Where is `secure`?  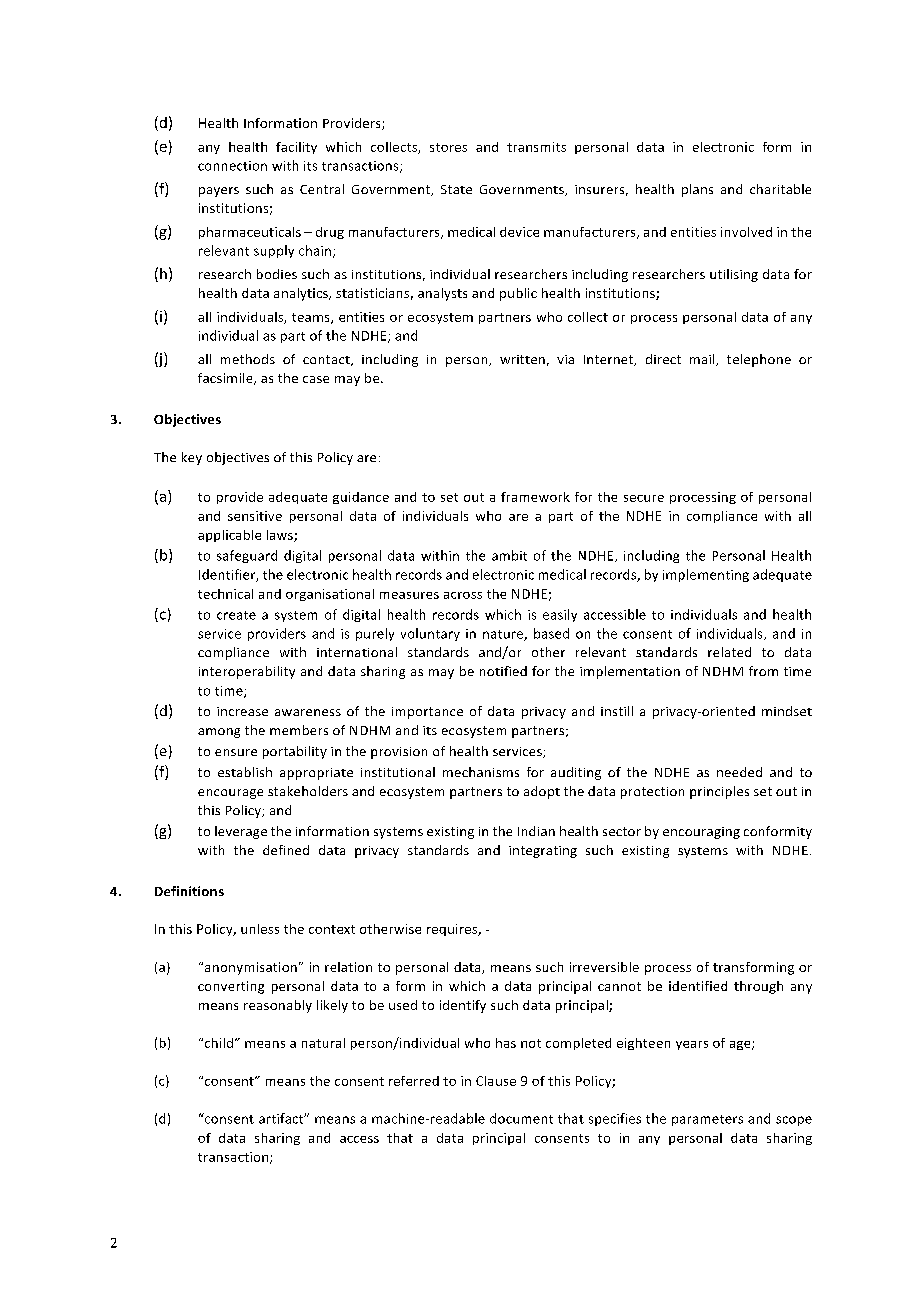 secure is located at coordinates (644, 498).
